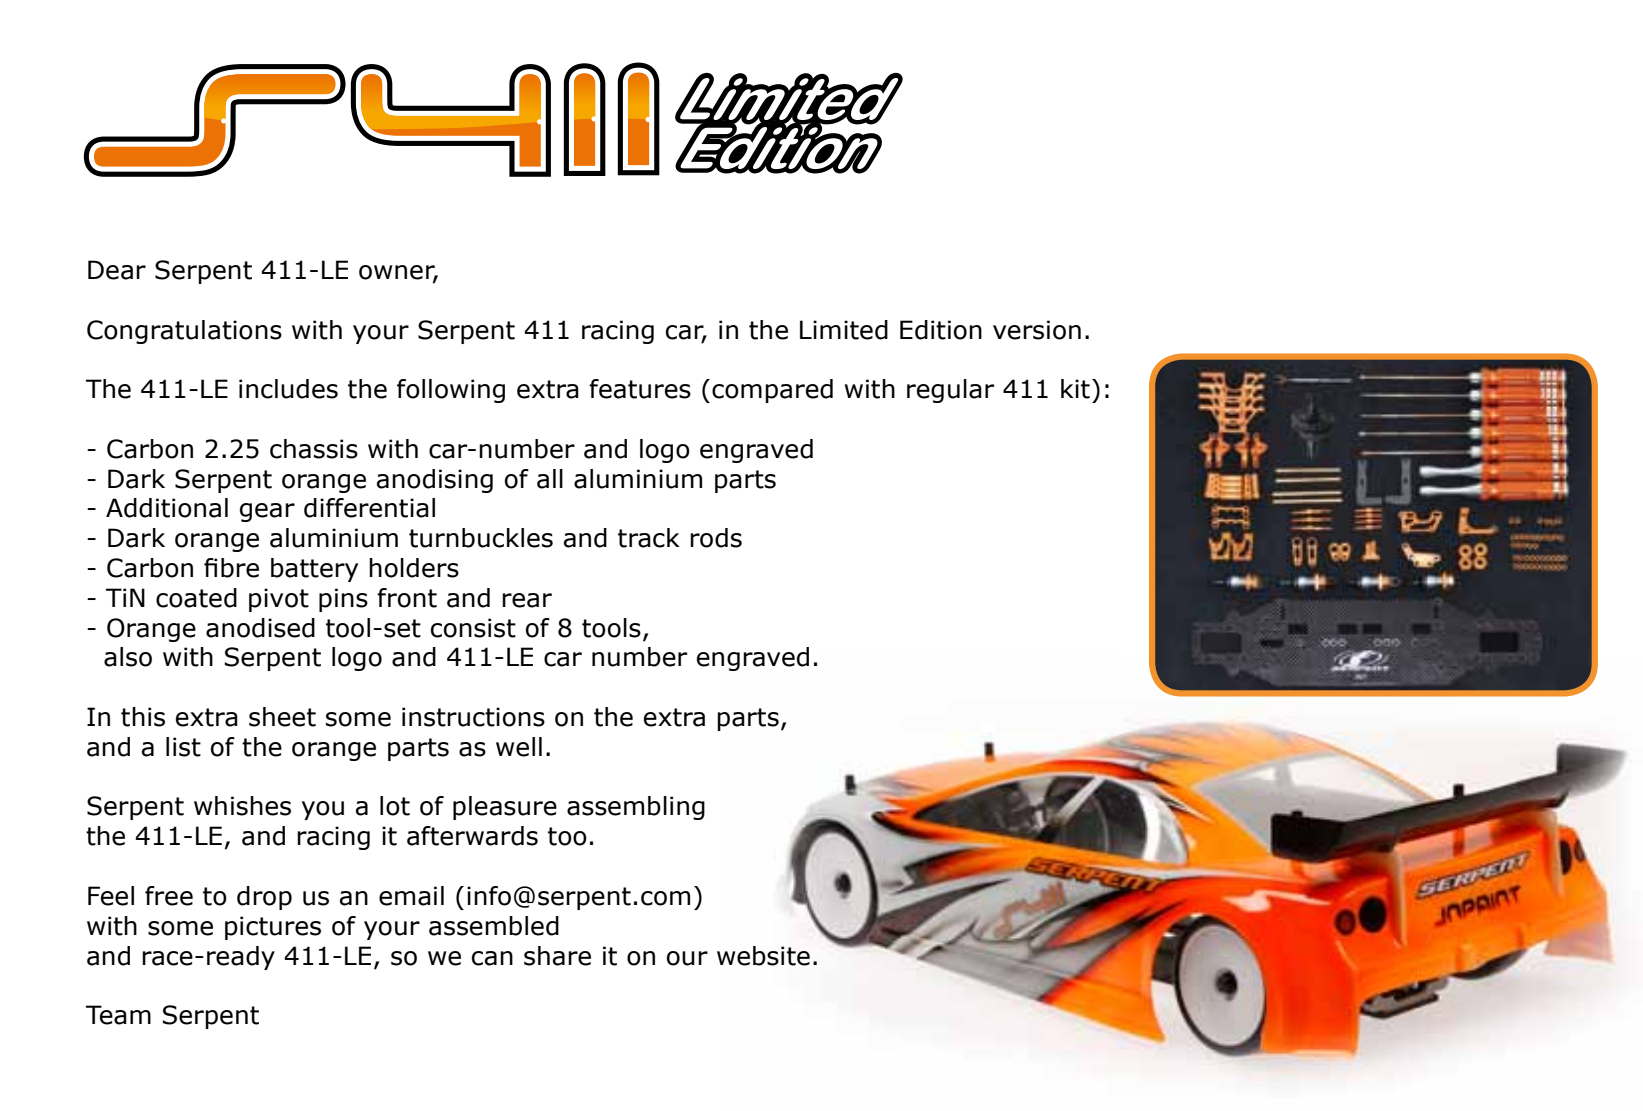 Image resolution: width=1643 pixels, height=1111 pixels. I want to click on Congratulations, so click(184, 332).
